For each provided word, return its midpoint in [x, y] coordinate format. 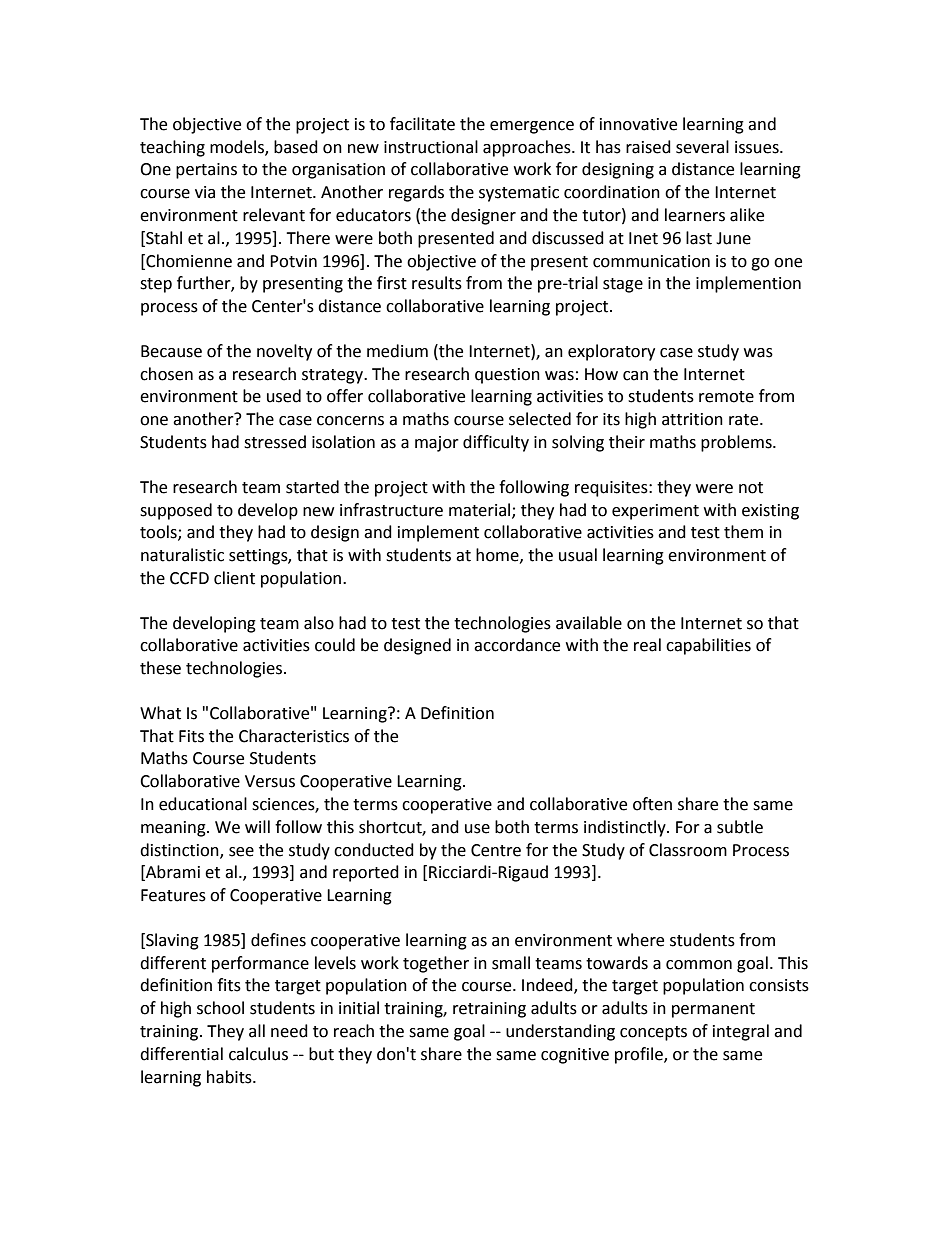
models [238, 147]
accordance [517, 645]
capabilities [708, 646]
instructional [431, 147]
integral [741, 1032]
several [702, 147]
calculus [258, 1054]
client [234, 578]
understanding [560, 1032]
